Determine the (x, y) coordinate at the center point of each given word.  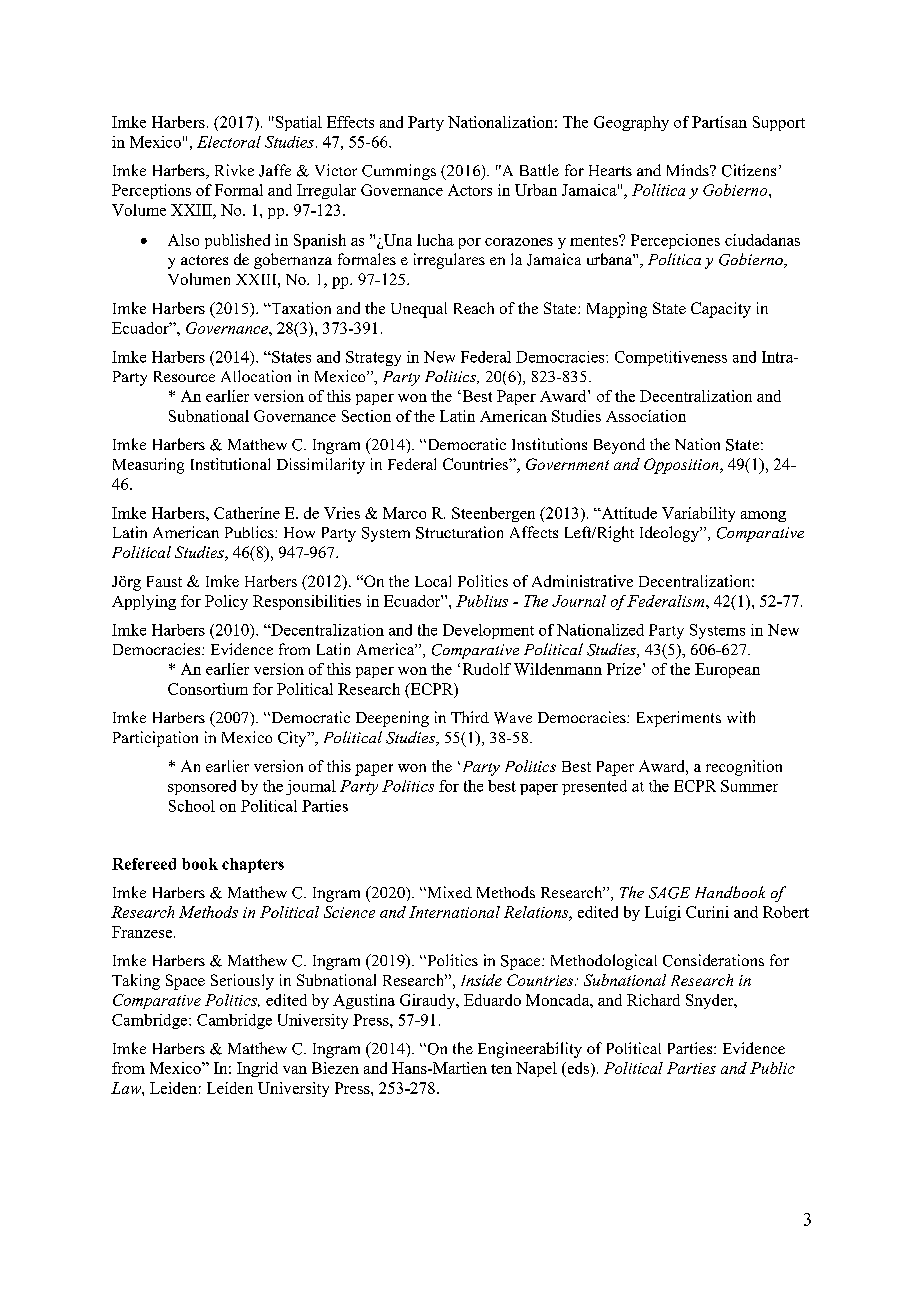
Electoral (229, 142)
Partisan (719, 122)
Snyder (711, 1001)
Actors (470, 190)
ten (501, 1069)
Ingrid (257, 1069)
